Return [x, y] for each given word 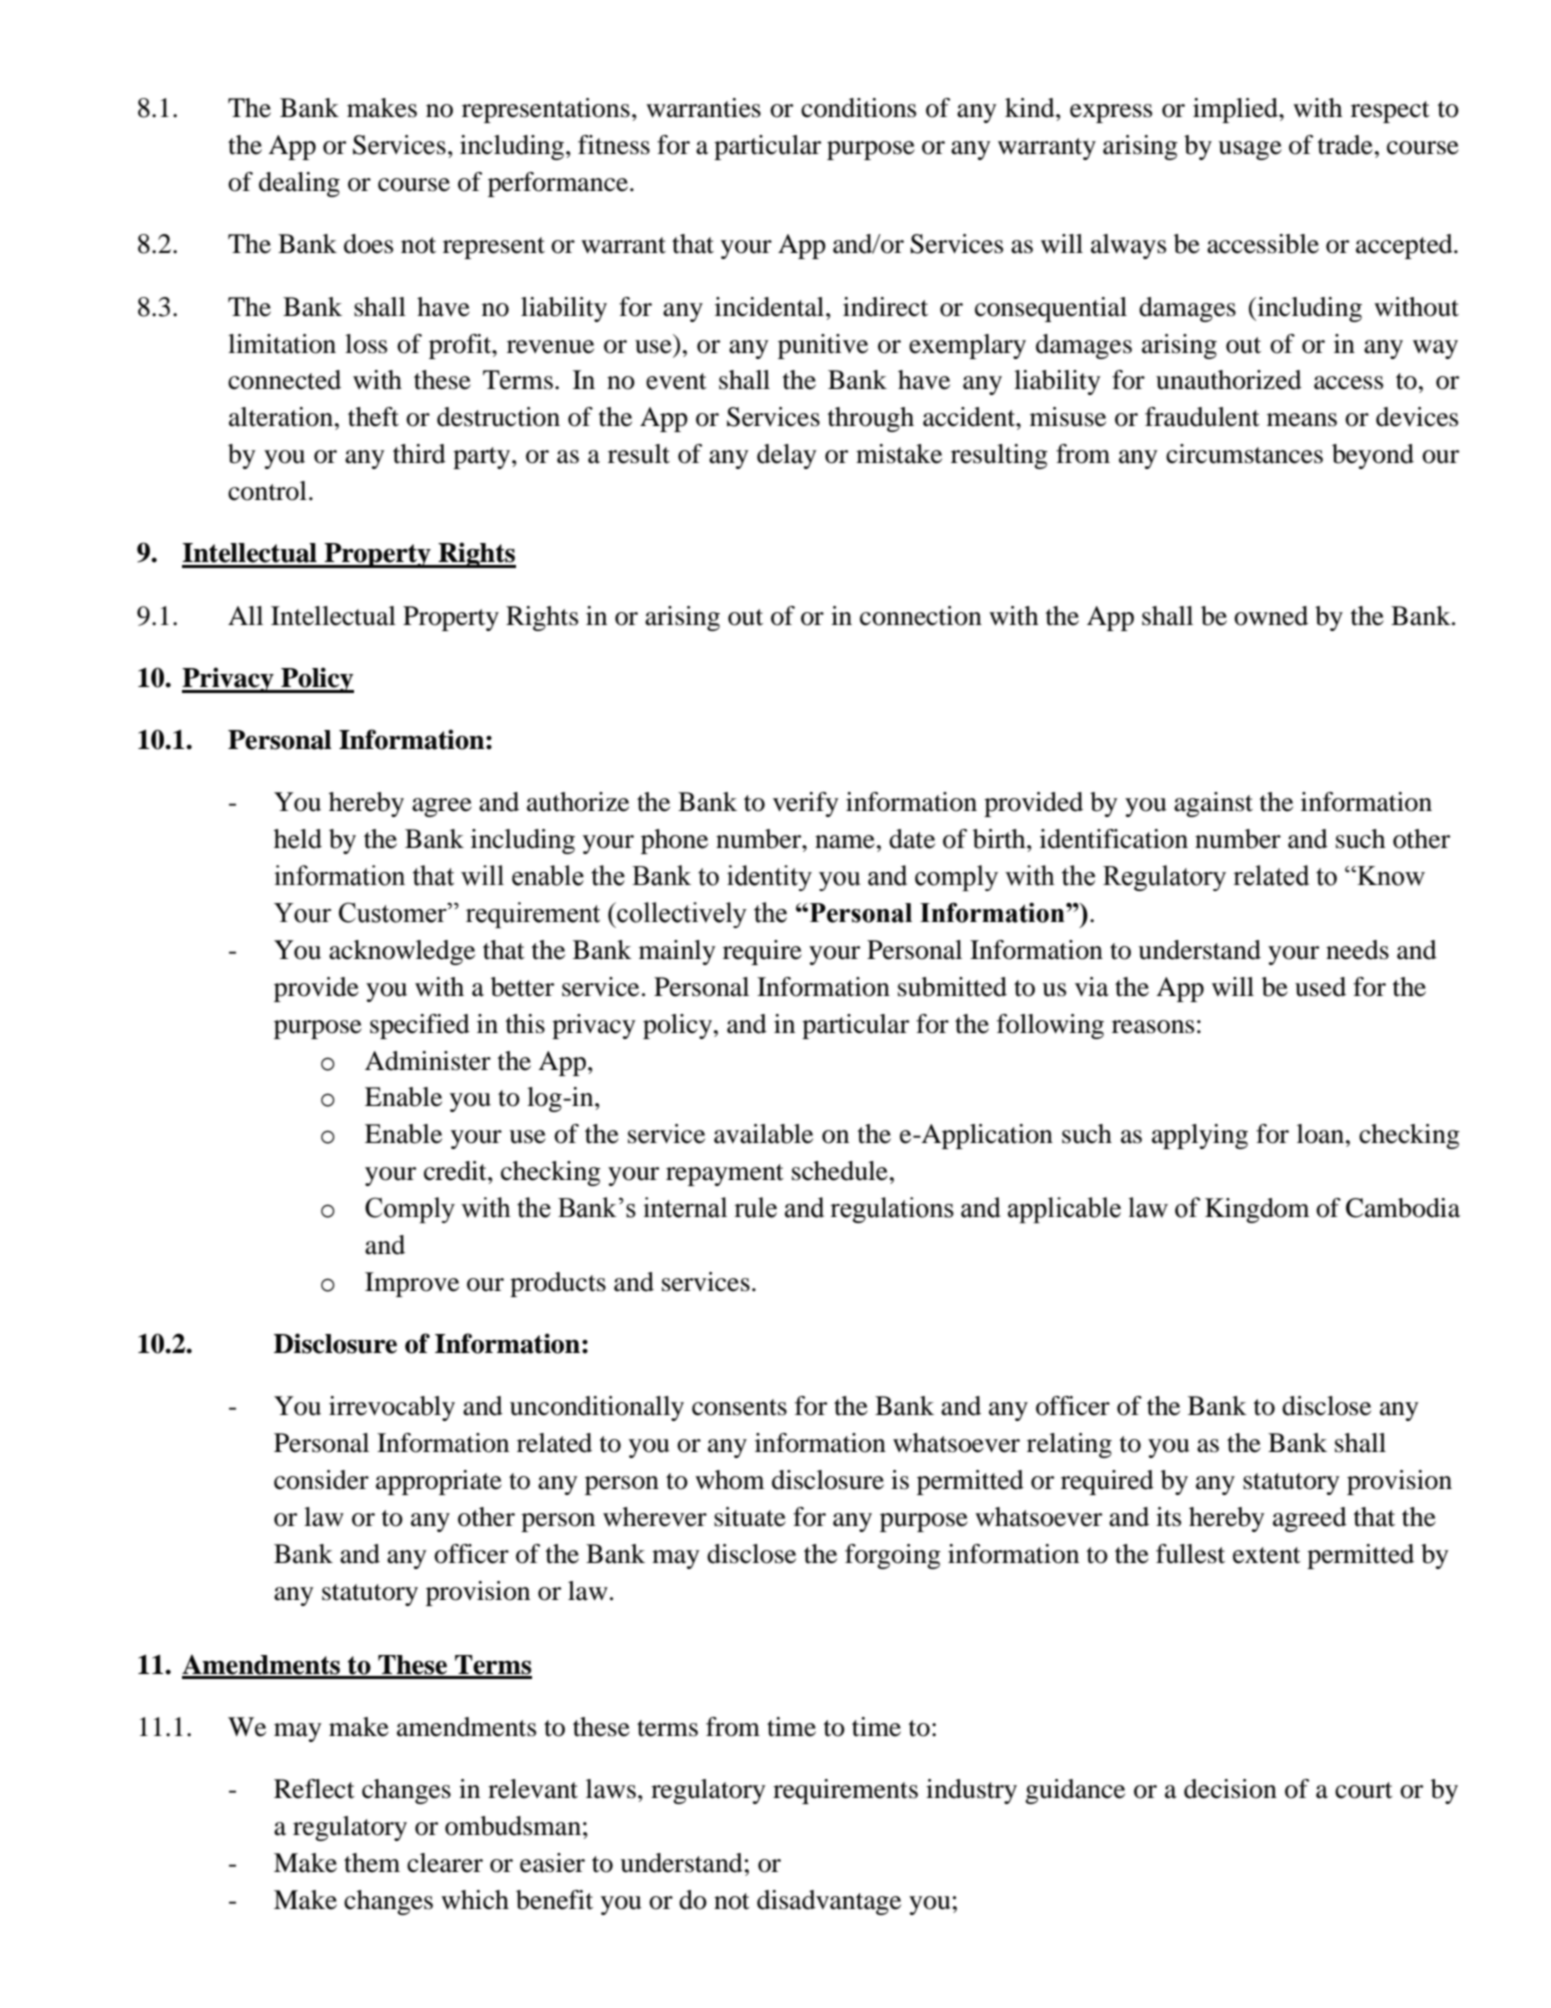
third [419, 454]
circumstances [1244, 454]
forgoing [893, 1556]
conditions [858, 108]
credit [456, 1171]
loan [1322, 1134]
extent [1267, 1555]
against [1213, 804]
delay [787, 456]
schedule [840, 1171]
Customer [394, 912]
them [372, 1863]
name [845, 842]
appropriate [439, 1482]
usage [1250, 150]
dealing [299, 184]
